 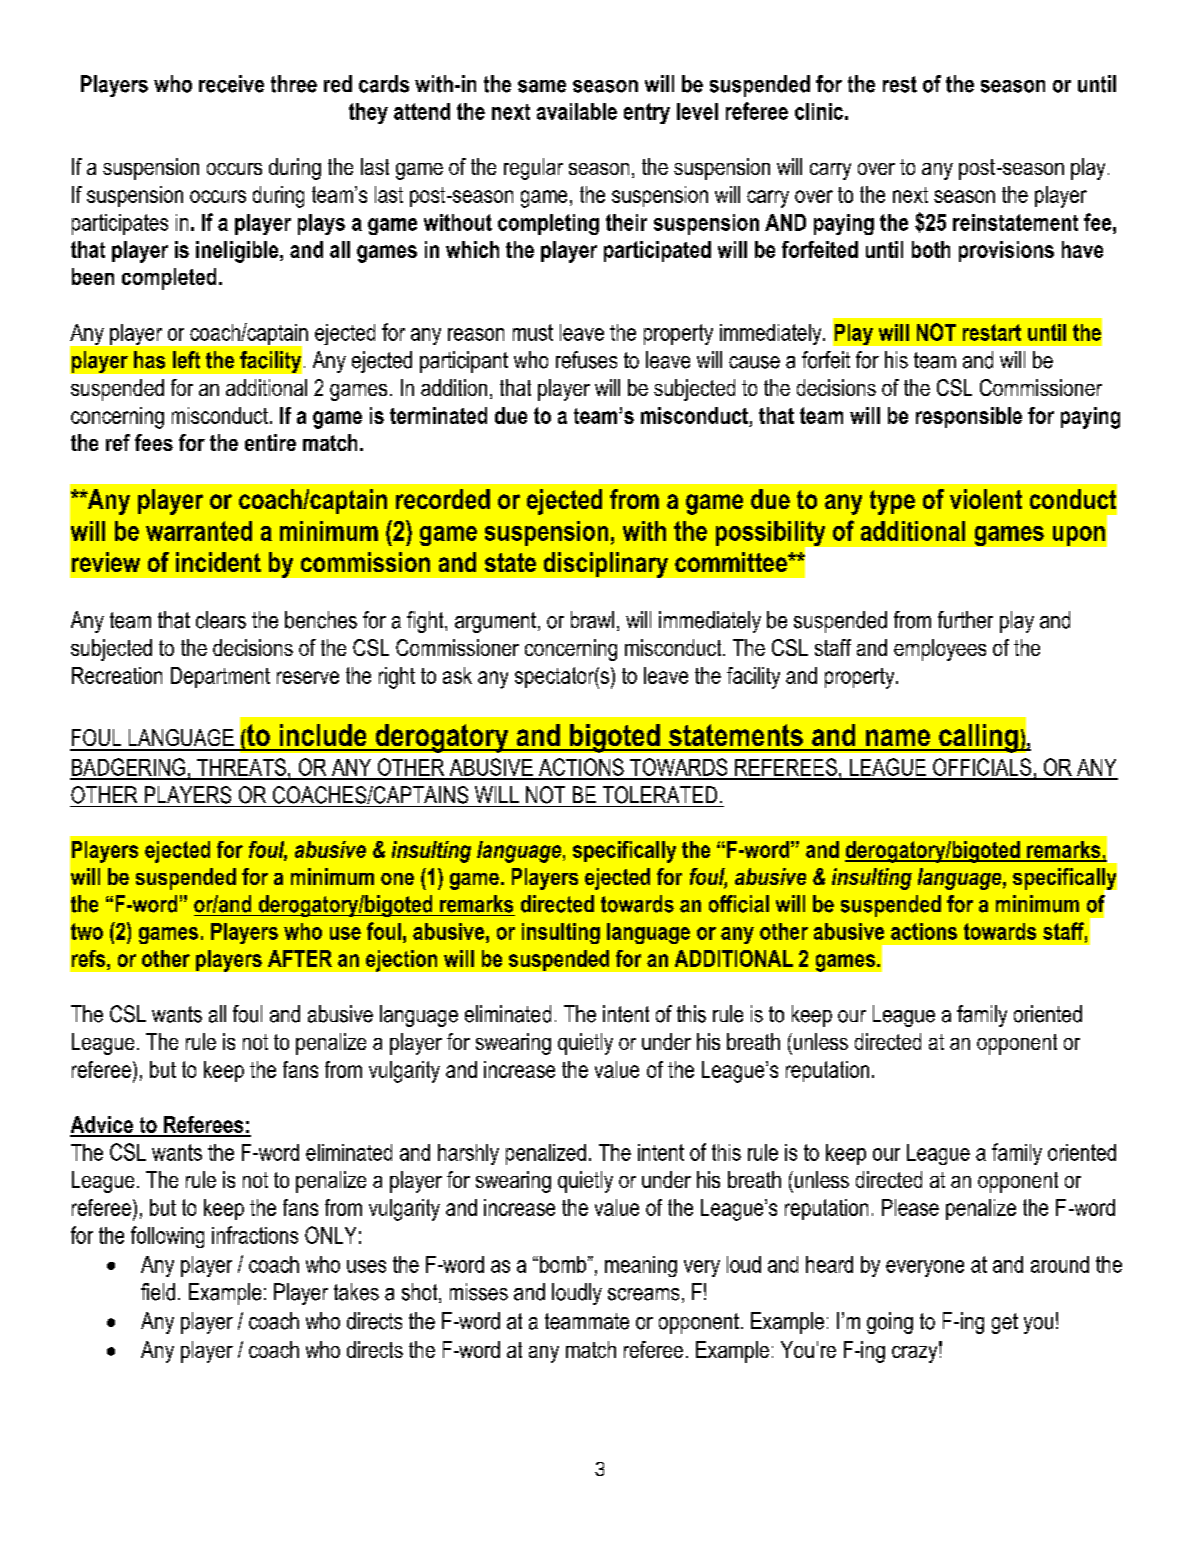 What do you see at coordinates (220, 677) in the screenshot?
I see `Department` at bounding box center [220, 677].
